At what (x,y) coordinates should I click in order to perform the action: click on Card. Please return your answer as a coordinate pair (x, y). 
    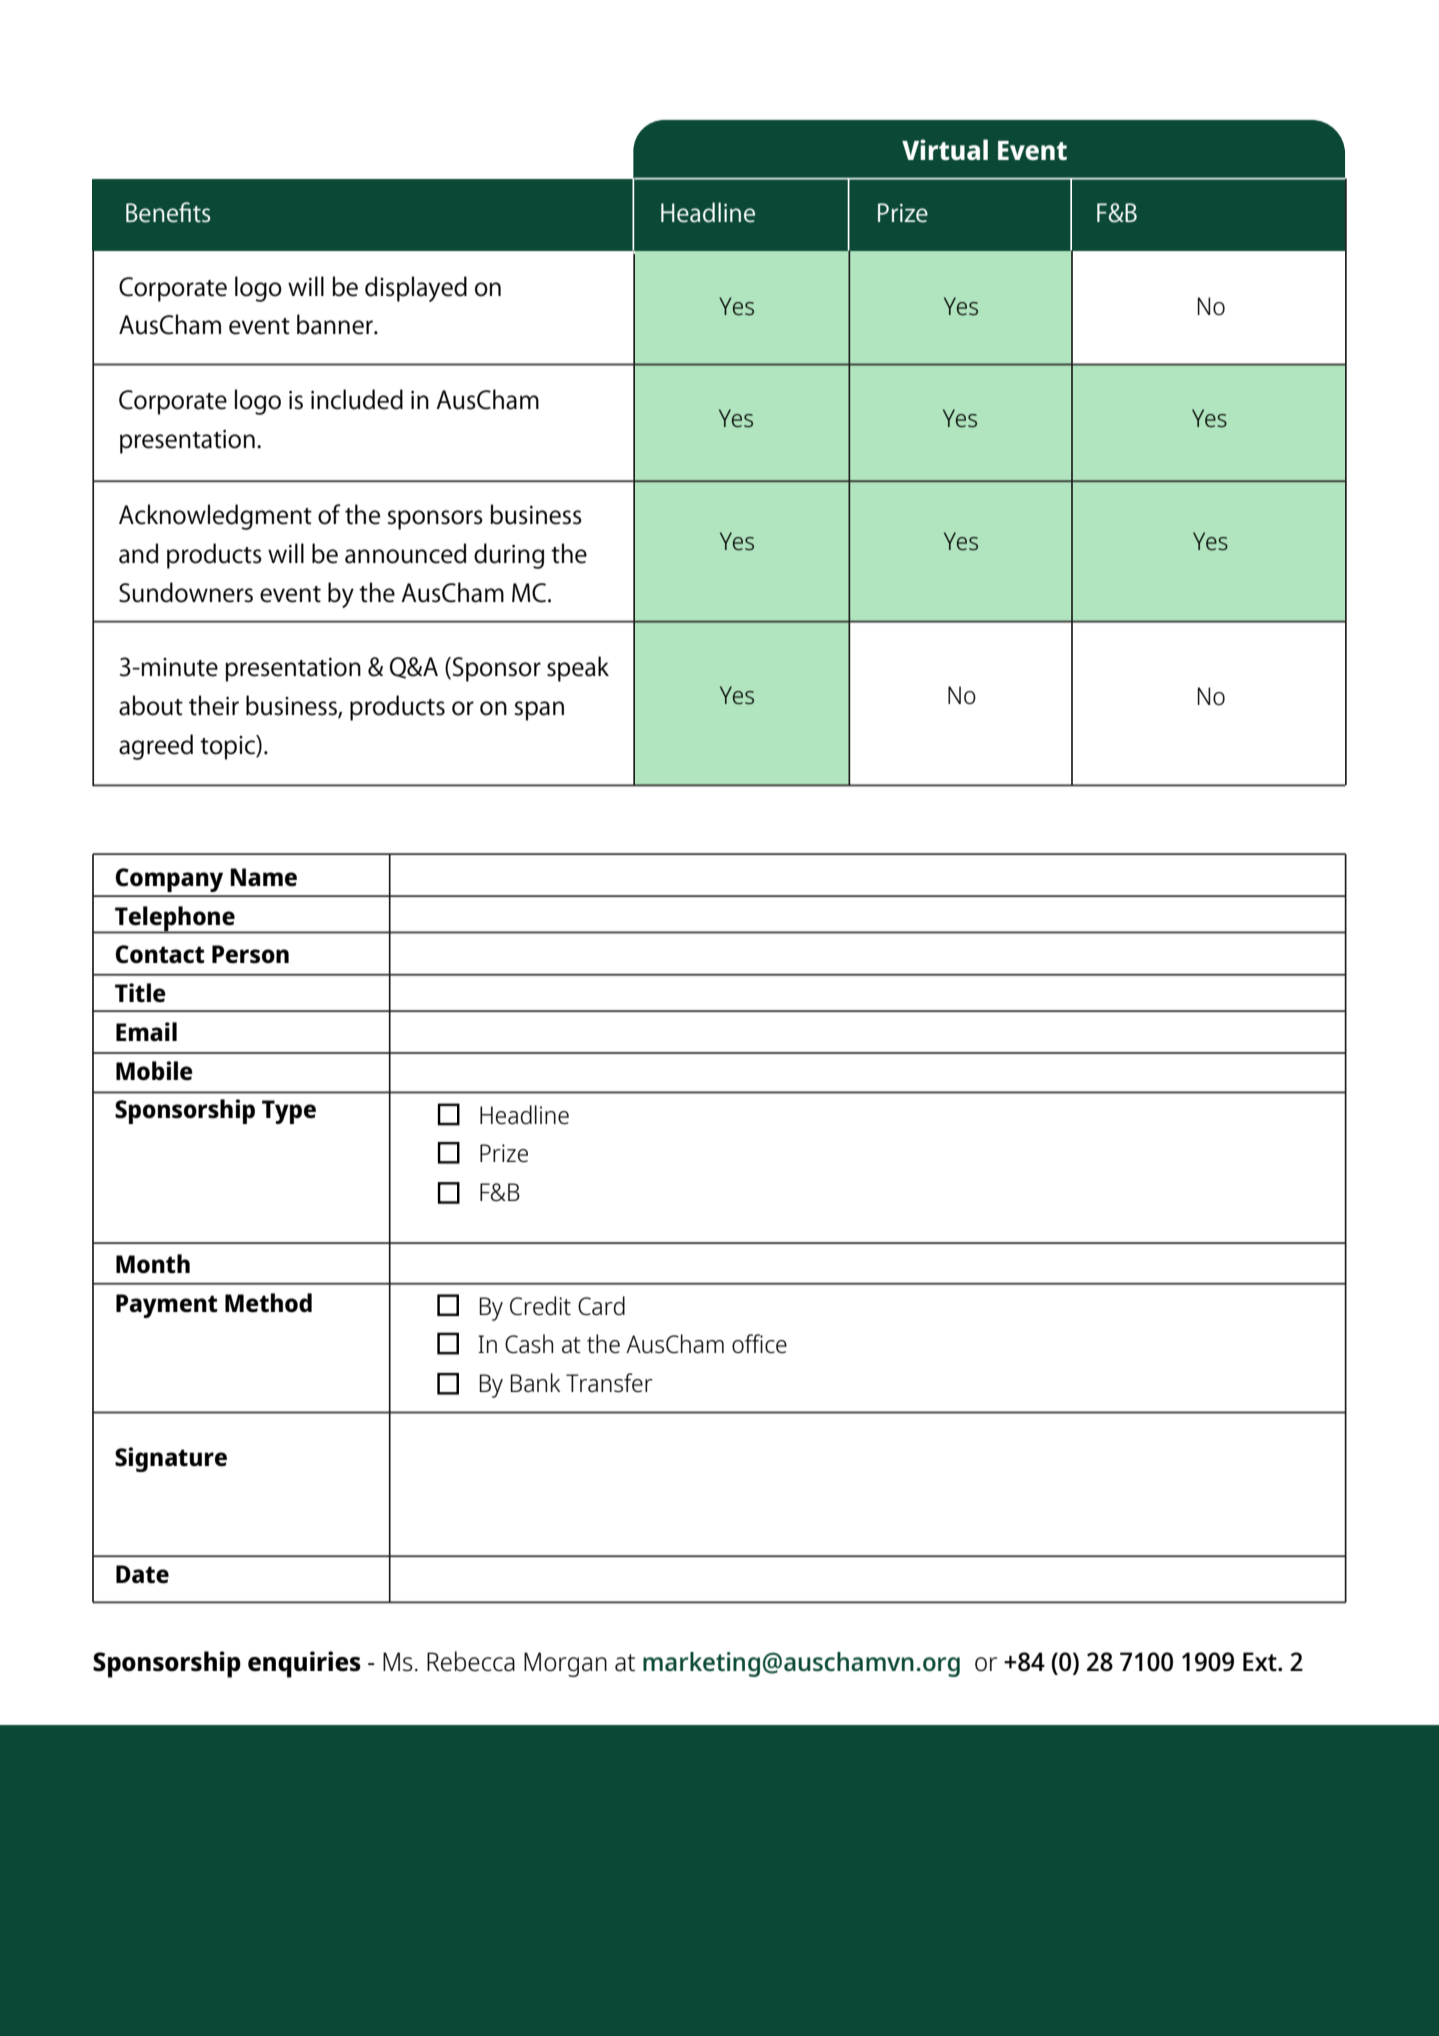
    Looking at the image, I should click on (601, 1306).
